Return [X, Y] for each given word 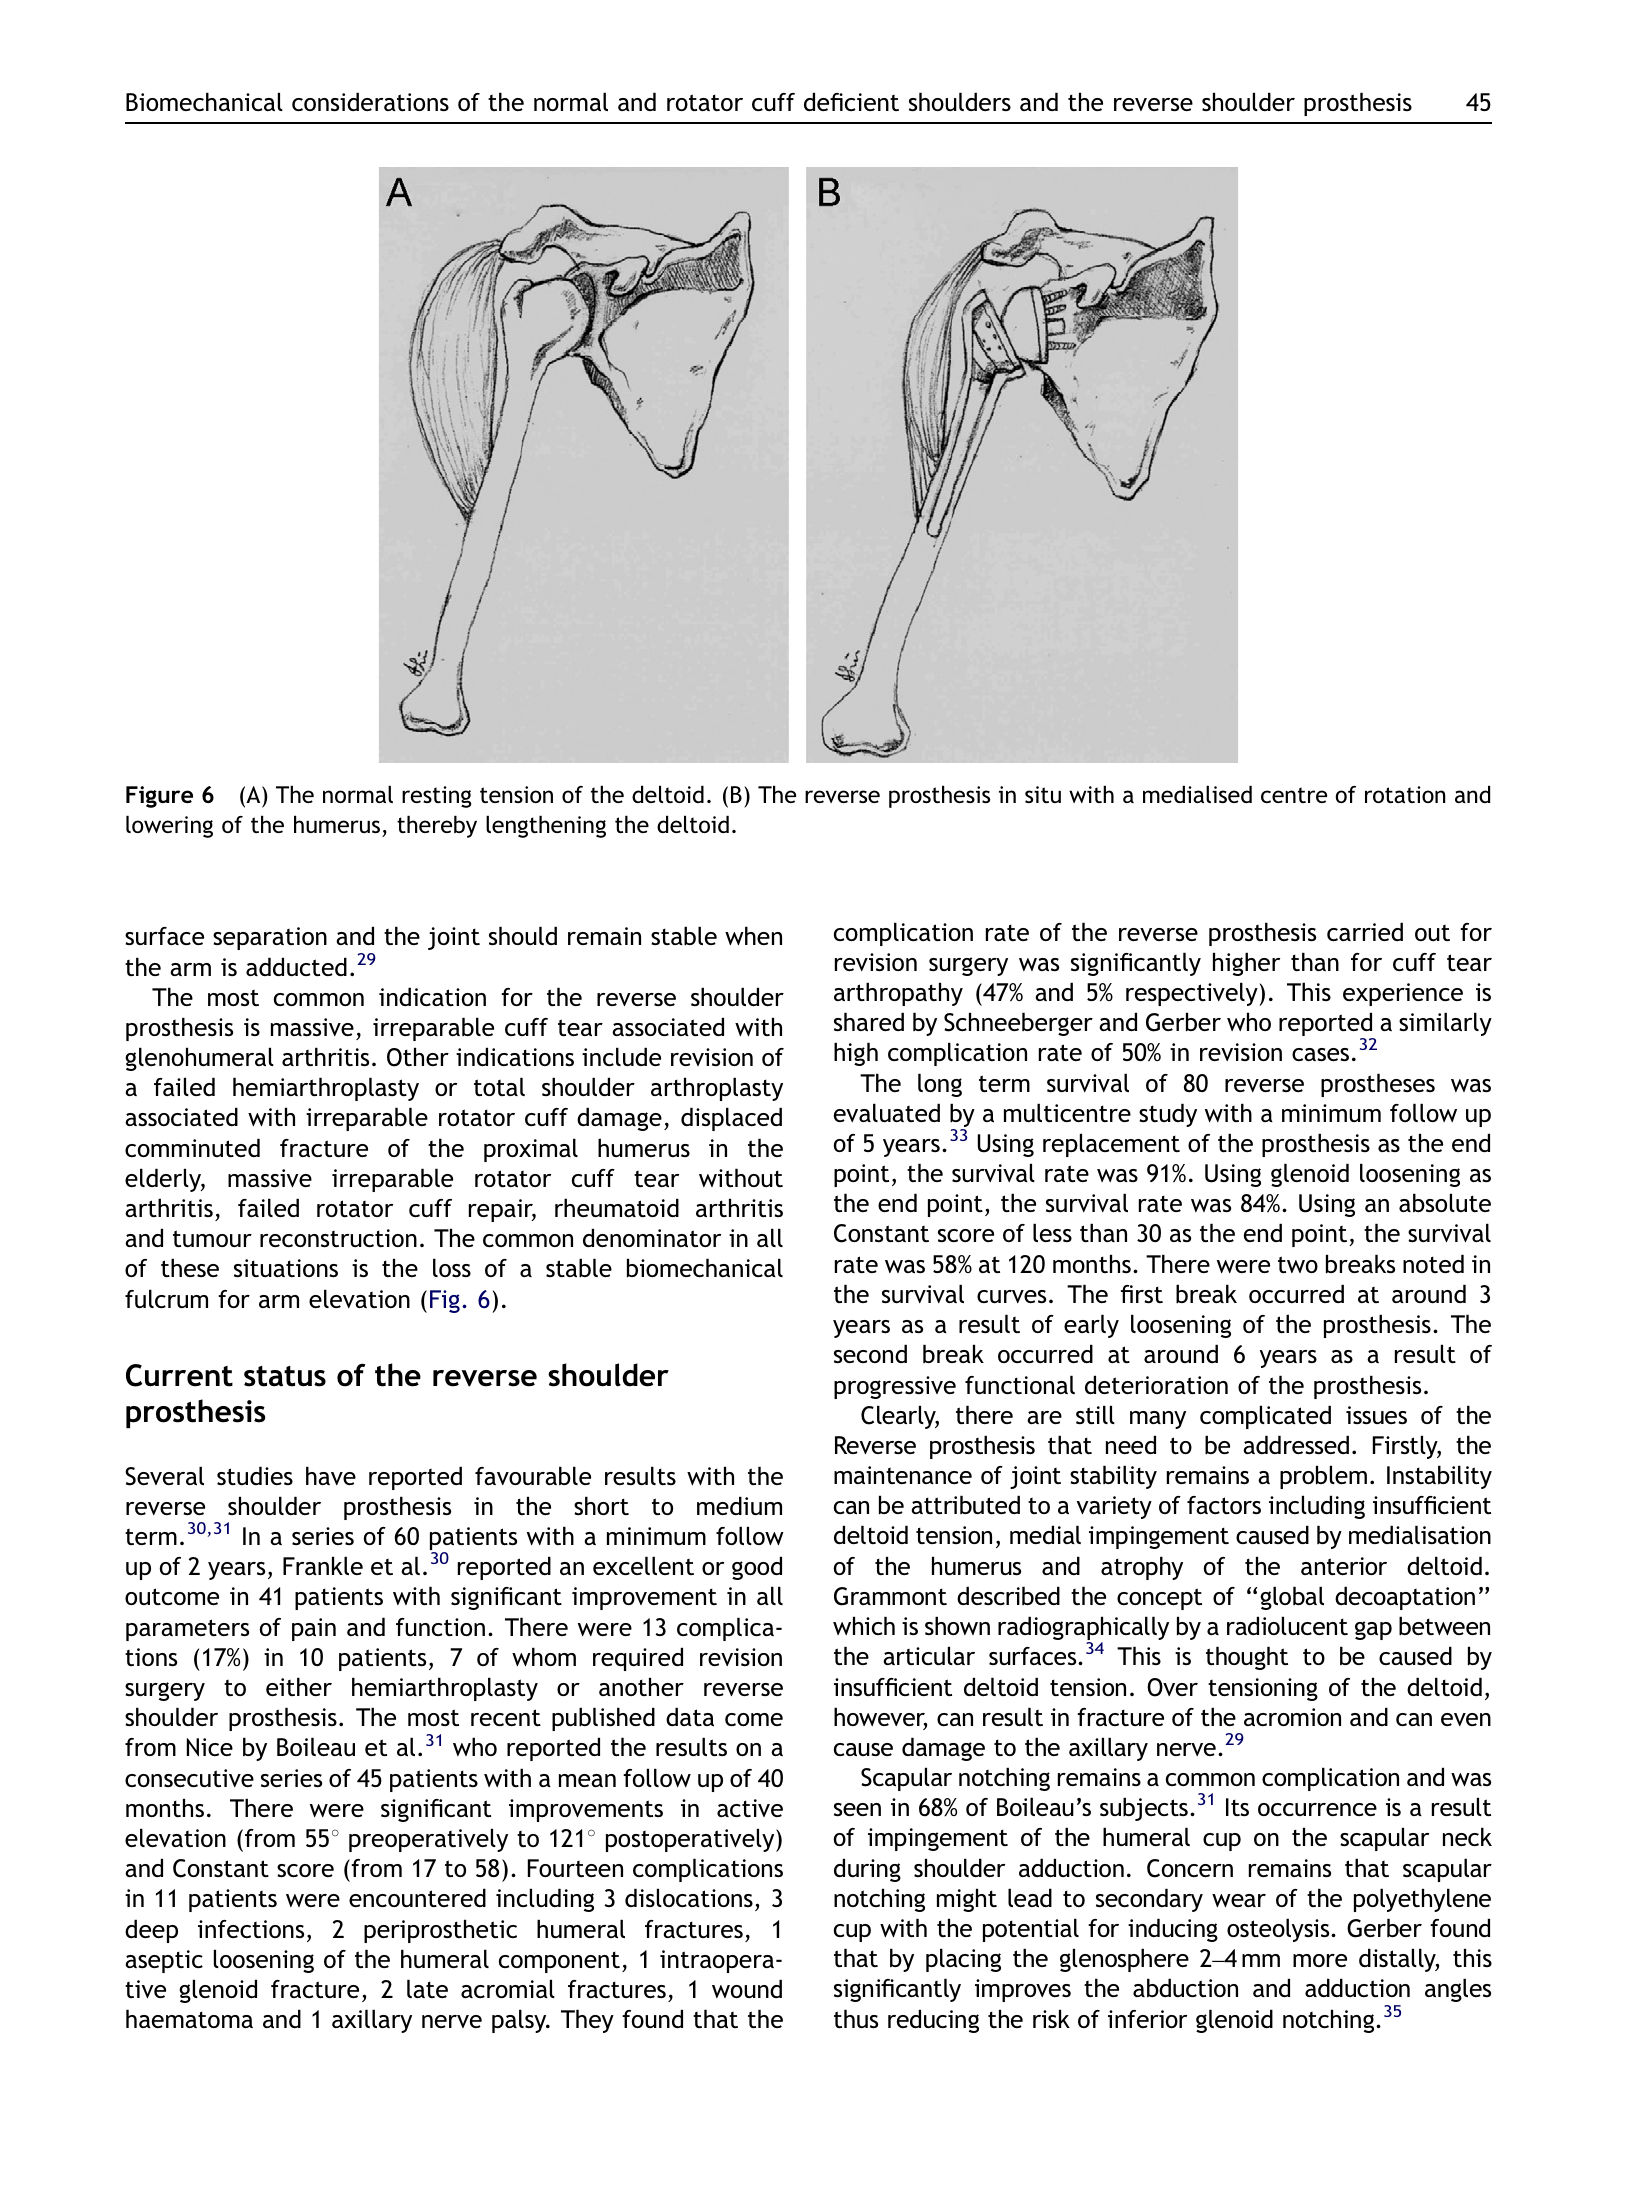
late [427, 1988]
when [753, 935]
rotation [1405, 794]
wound [747, 1988]
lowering [169, 826]
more [1320, 1960]
